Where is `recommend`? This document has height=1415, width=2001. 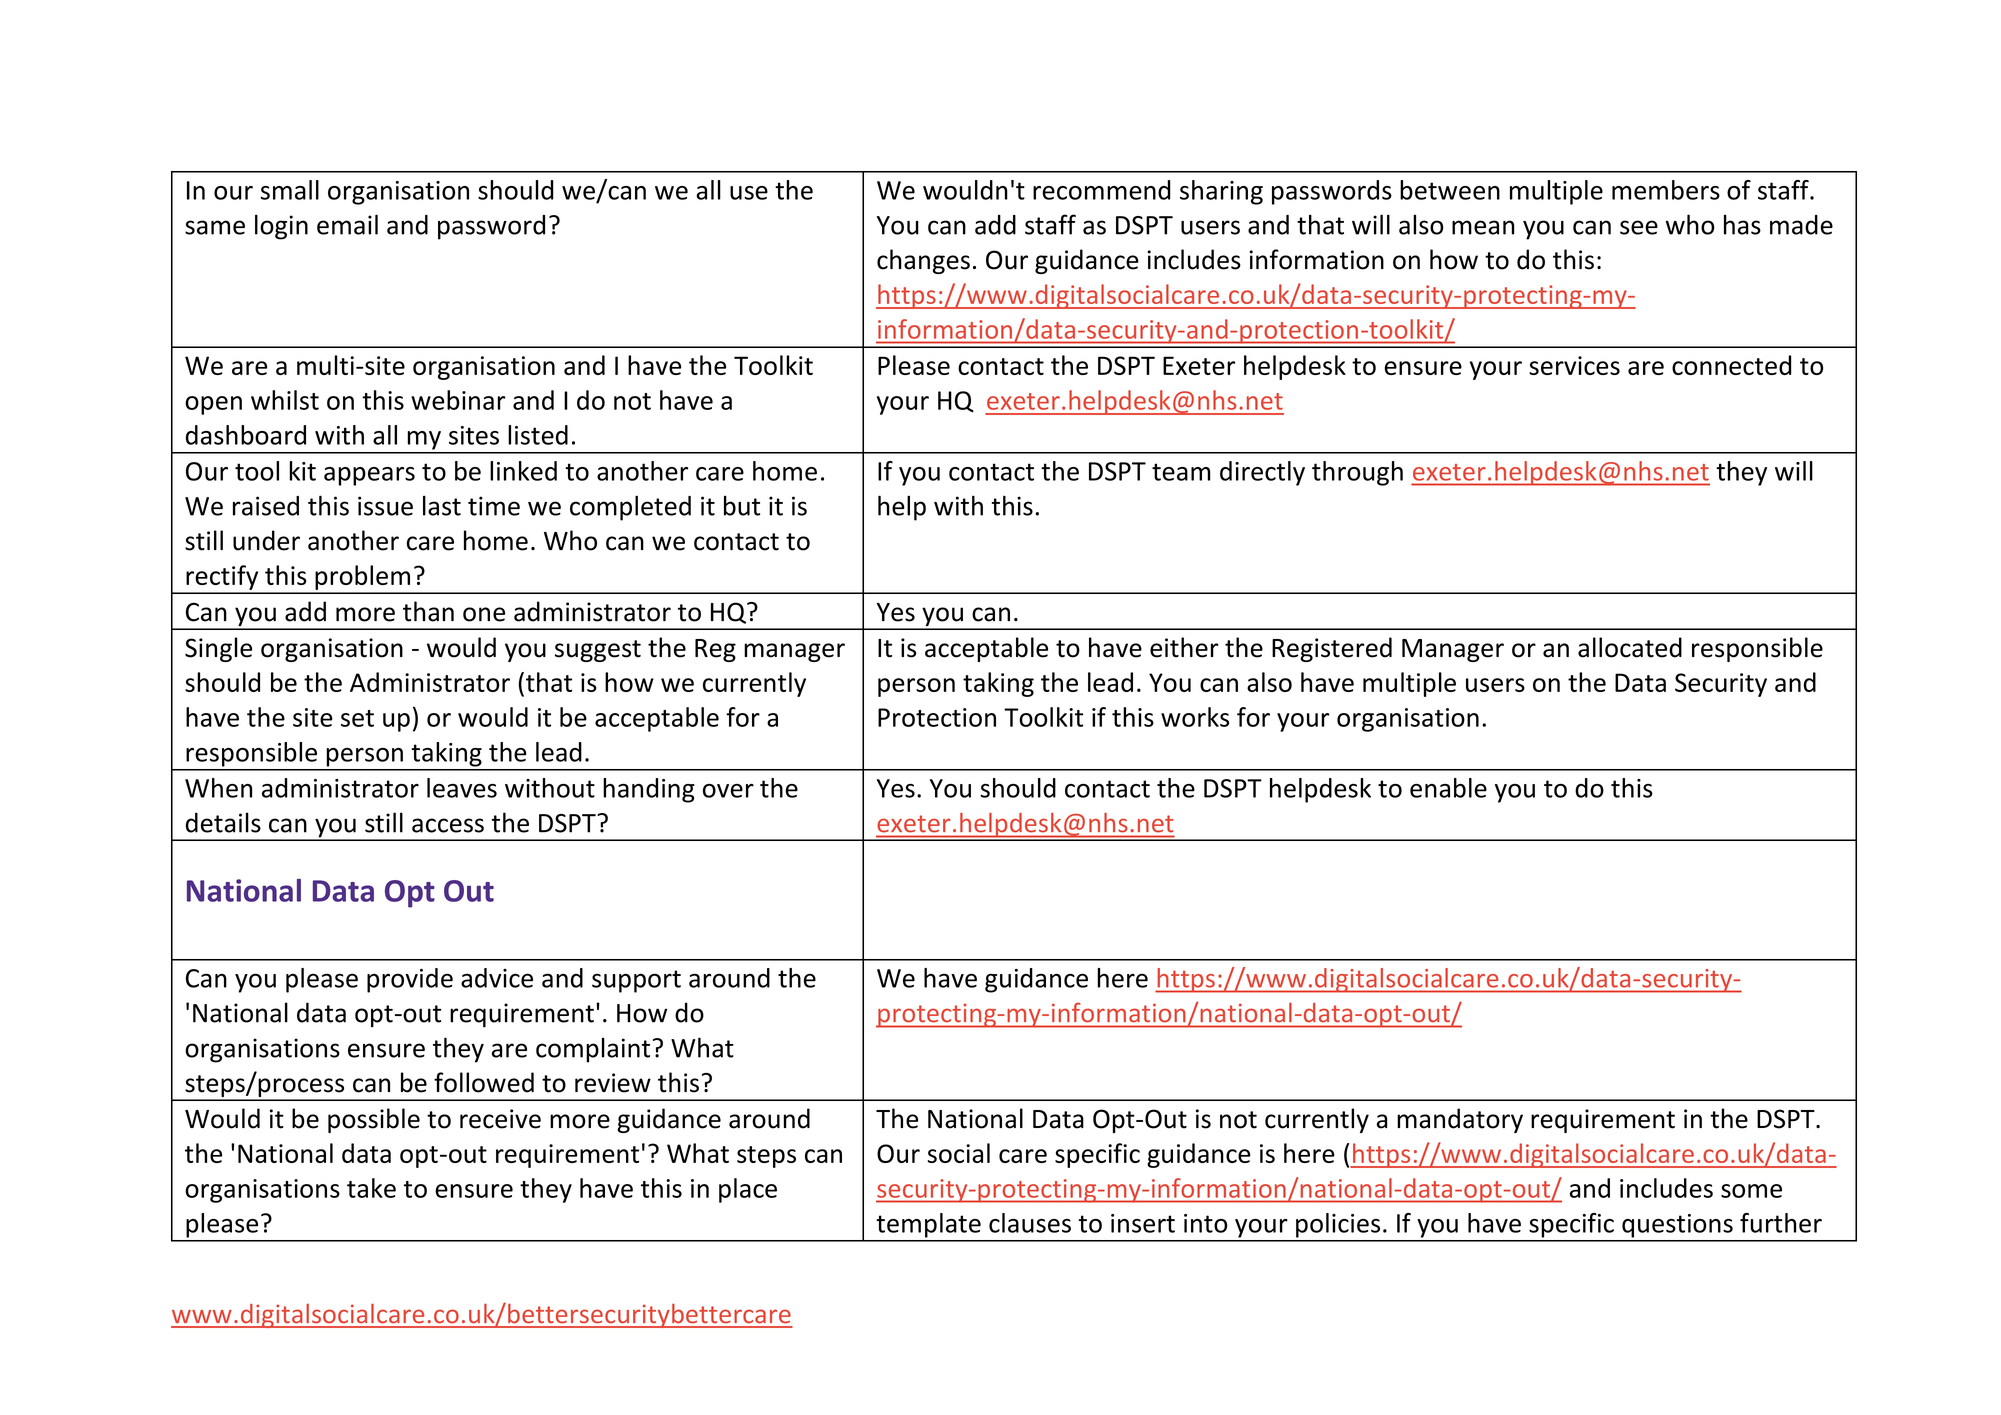 recommend is located at coordinates (1102, 190).
